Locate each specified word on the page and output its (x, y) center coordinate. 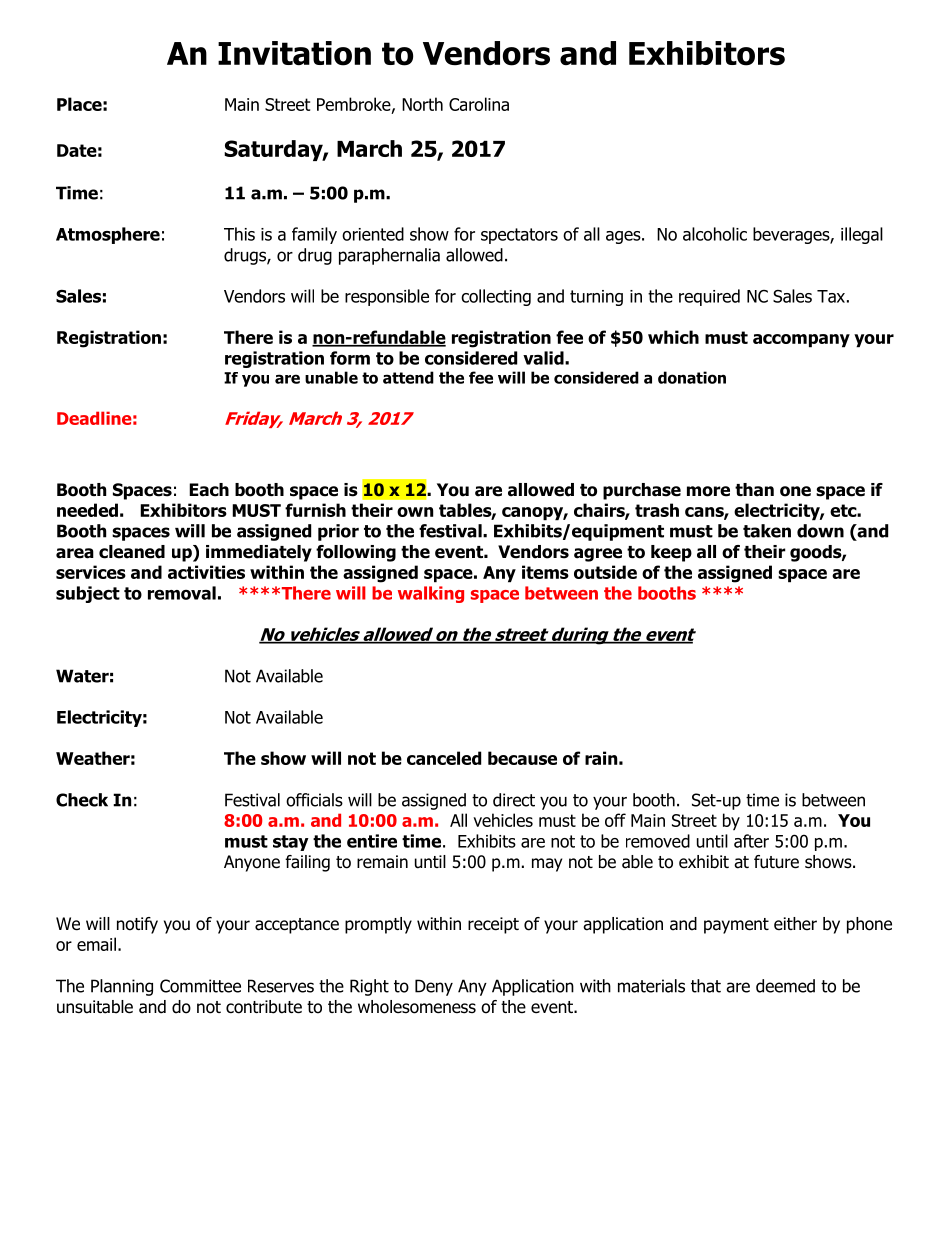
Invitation (294, 53)
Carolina (479, 104)
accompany (801, 341)
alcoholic (715, 234)
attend (408, 377)
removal (182, 593)
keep (671, 553)
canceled (444, 758)
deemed (785, 986)
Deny (434, 987)
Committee (200, 986)
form (350, 358)
